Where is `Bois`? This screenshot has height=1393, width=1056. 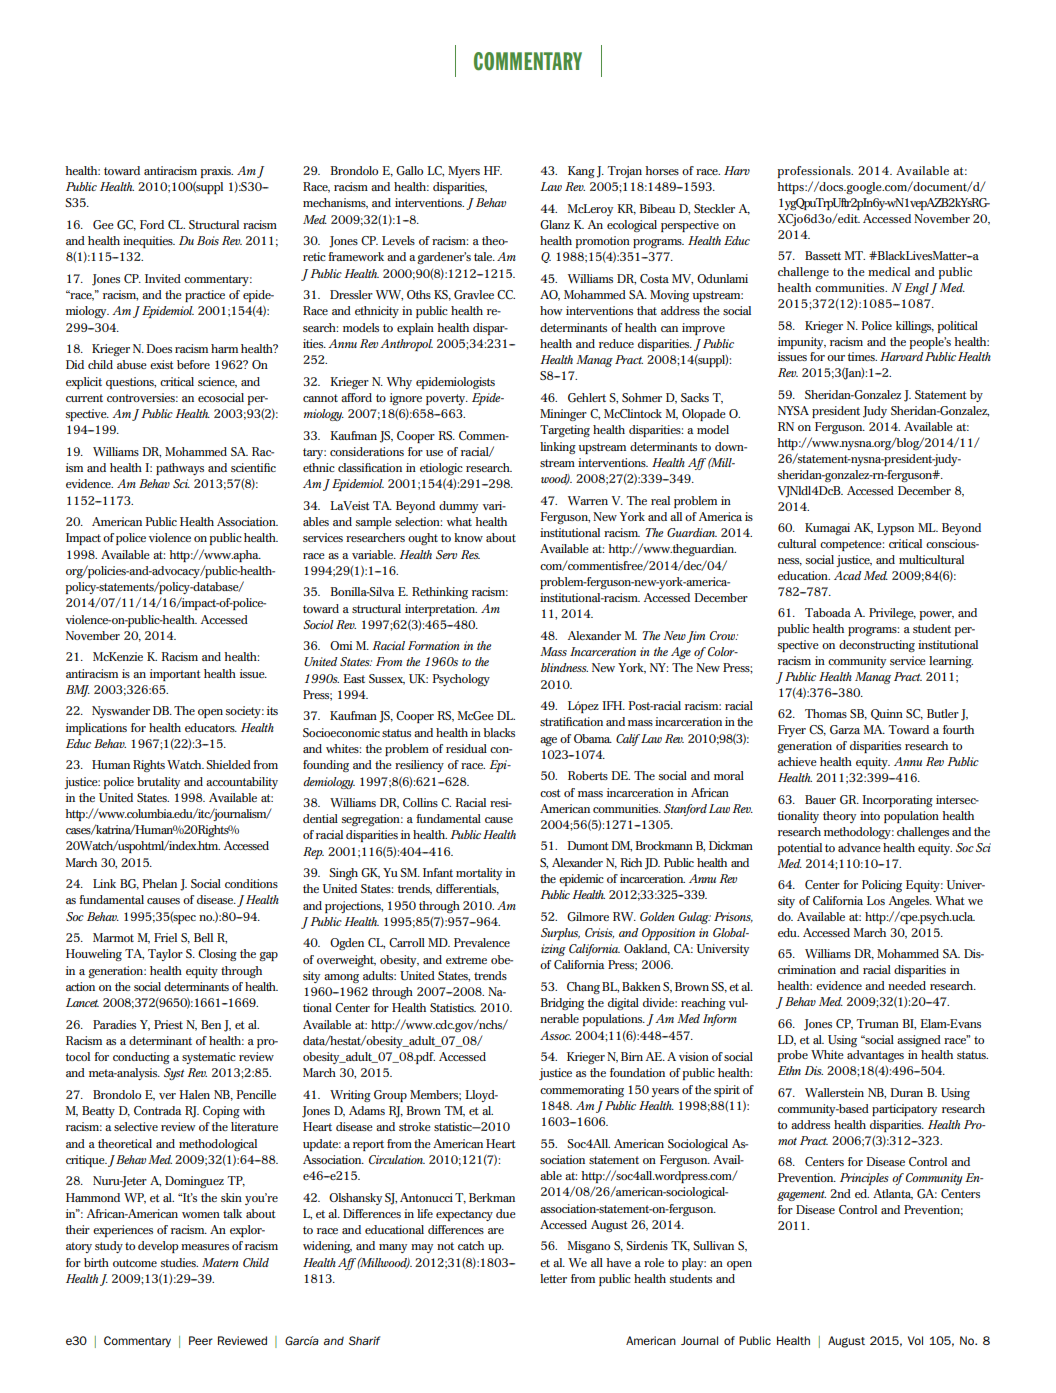 Bois is located at coordinates (208, 240).
